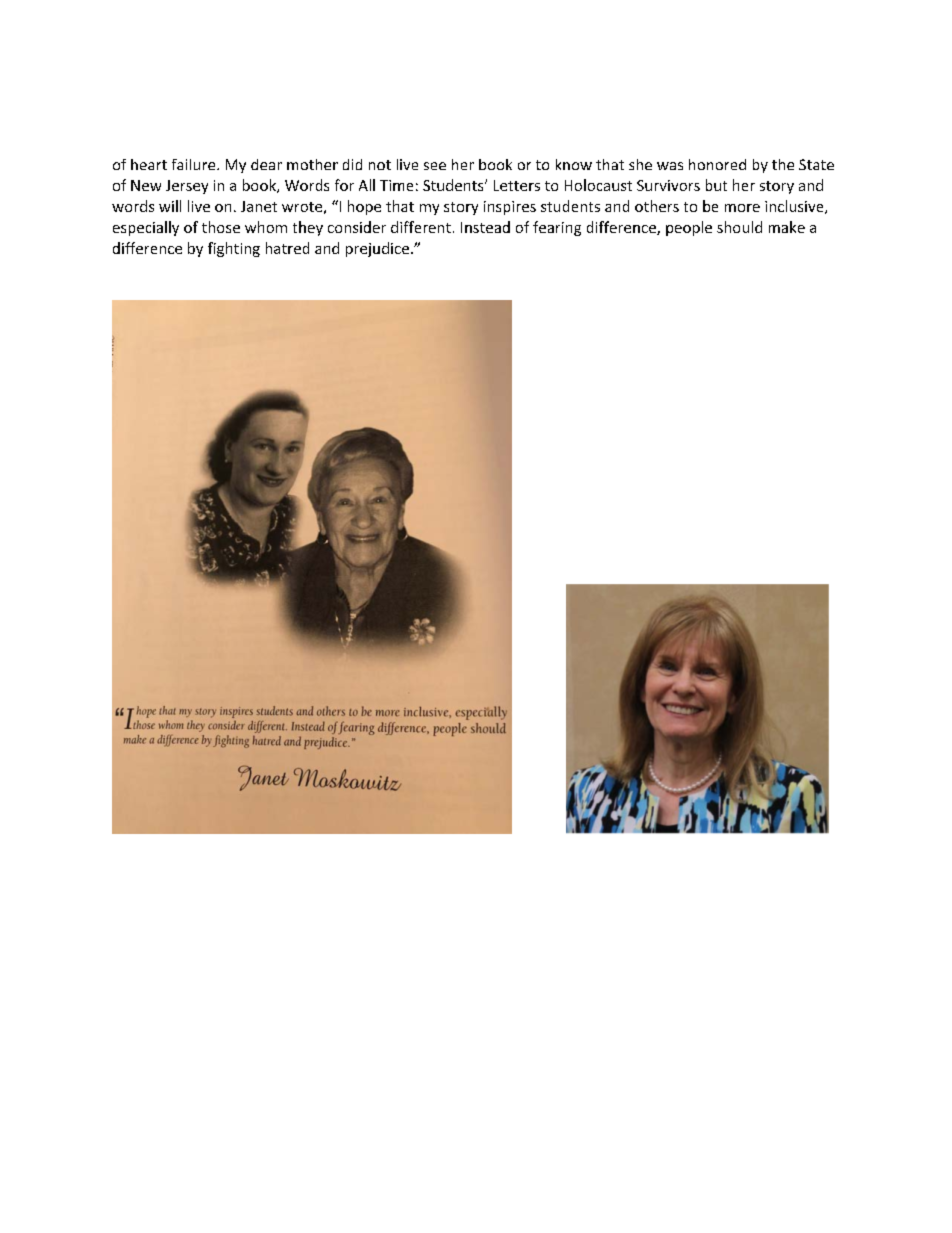 The height and width of the screenshot is (1233, 952). I want to click on Letters, so click(517, 185).
